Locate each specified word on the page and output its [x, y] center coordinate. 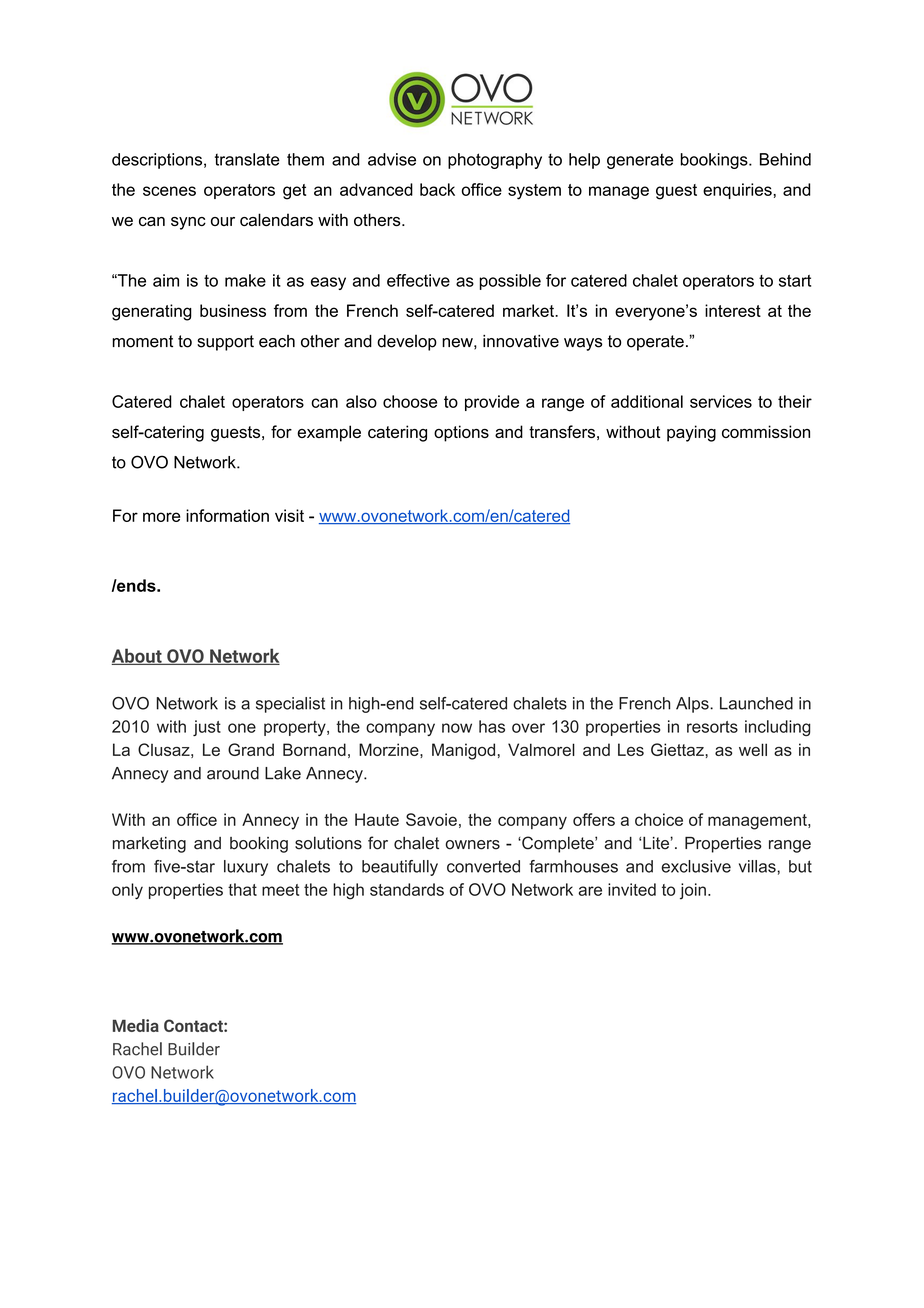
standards [407, 889]
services [721, 401]
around [233, 773]
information [227, 515]
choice [659, 819]
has [492, 726]
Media [136, 1025]
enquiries [738, 191]
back [437, 189]
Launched [756, 703]
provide [492, 403]
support [225, 343]
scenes [169, 191]
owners [472, 845]
